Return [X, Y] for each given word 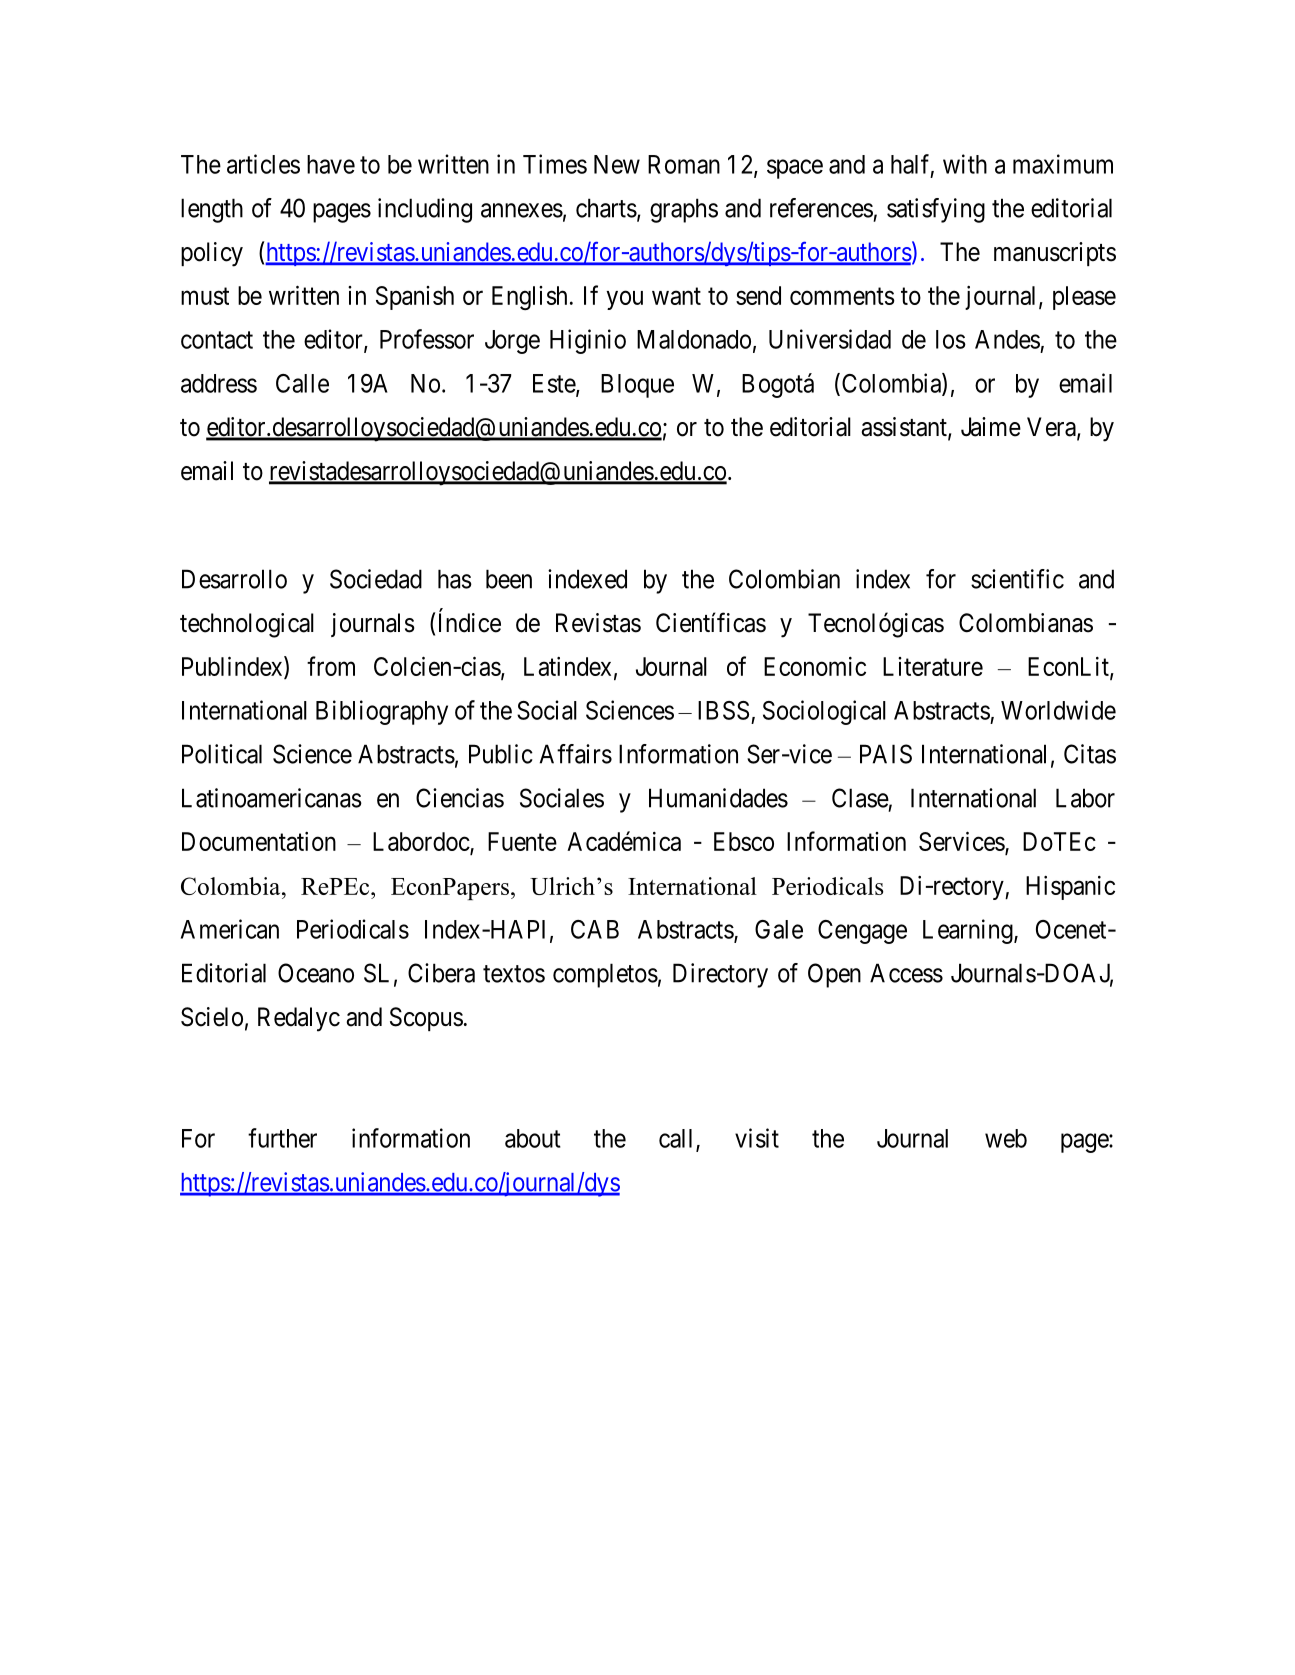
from [331, 666]
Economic [815, 666]
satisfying [936, 210]
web [1006, 1138]
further [282, 1138]
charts [606, 208]
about [533, 1138]
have [331, 164]
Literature [933, 666]
